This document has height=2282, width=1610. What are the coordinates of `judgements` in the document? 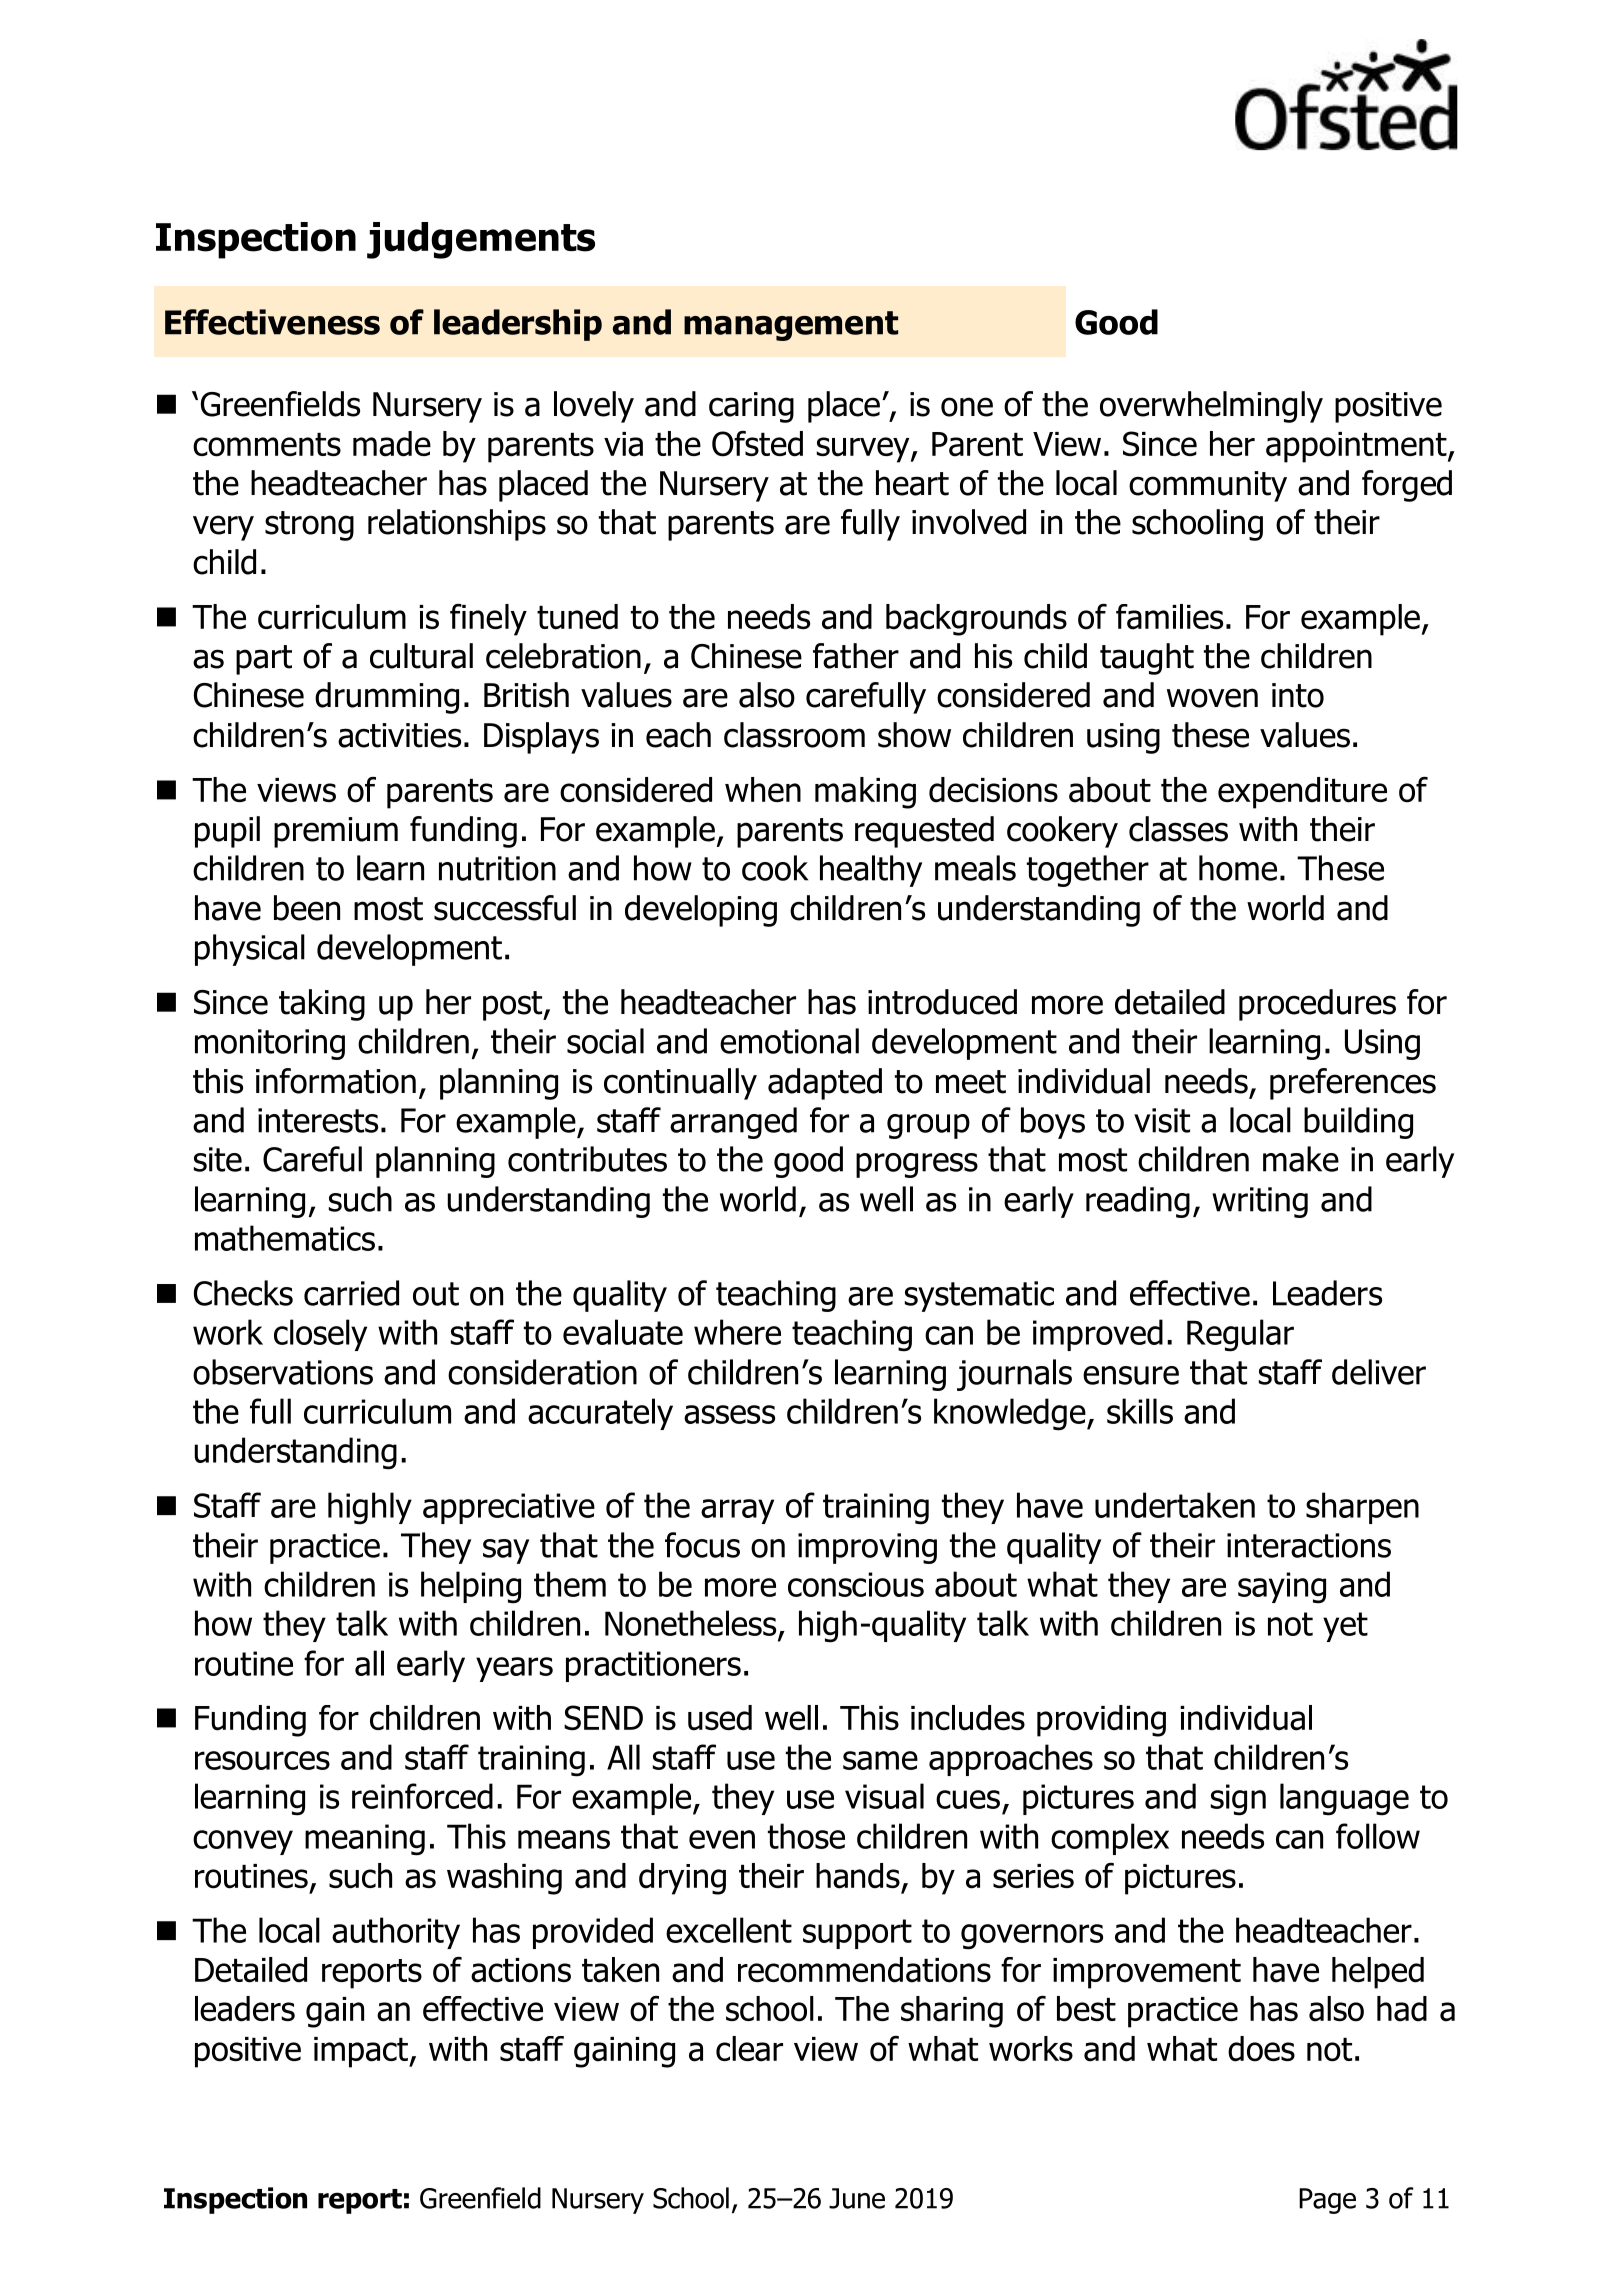 It's located at (481, 240).
